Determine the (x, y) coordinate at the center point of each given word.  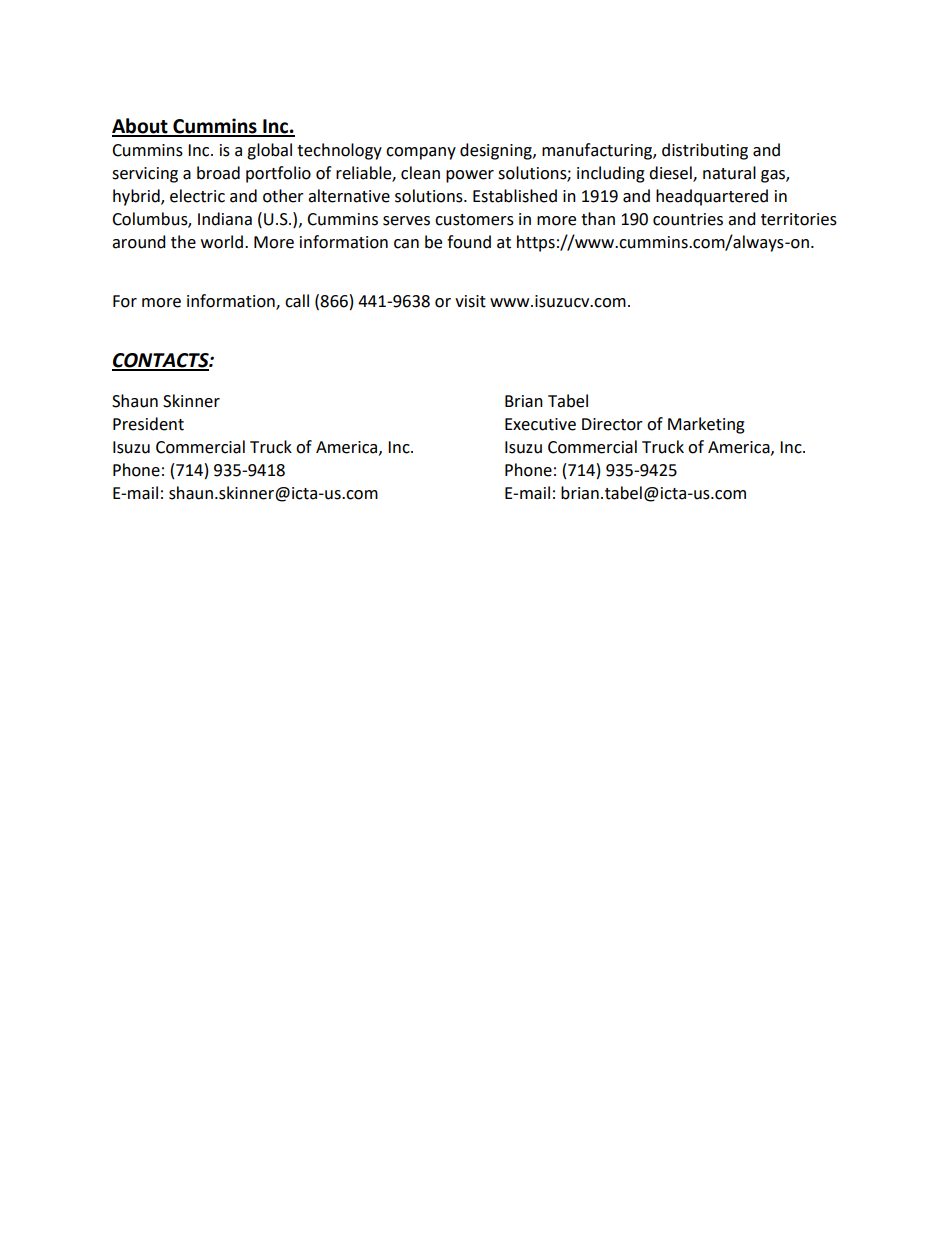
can (406, 244)
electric (197, 196)
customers (474, 220)
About (141, 127)
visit (470, 301)
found (469, 242)
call (297, 301)
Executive (540, 424)
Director (612, 424)
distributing (705, 151)
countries (688, 219)
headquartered (712, 197)
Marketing (706, 425)
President (148, 424)
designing (497, 151)
